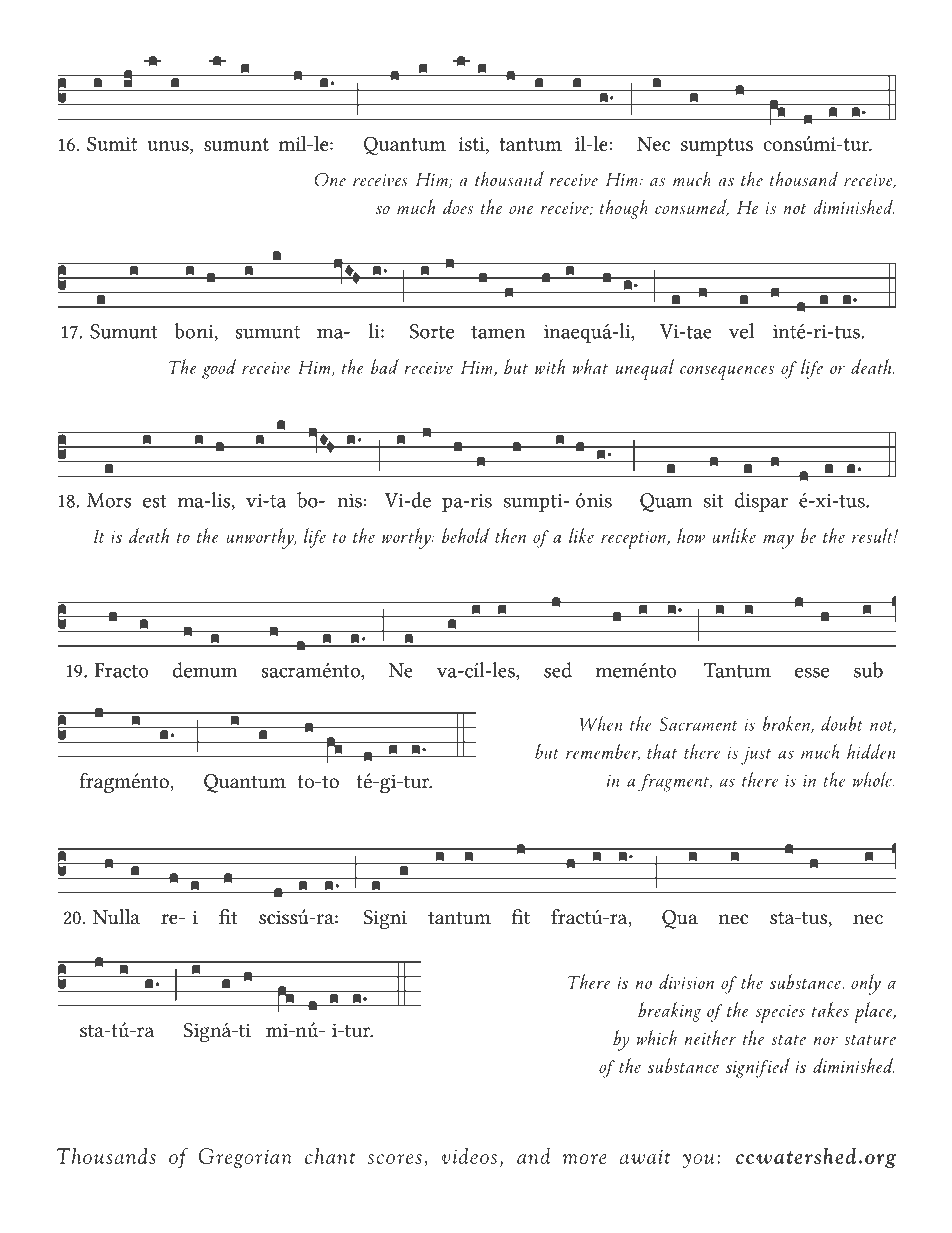  I want to click on consumed, so click(692, 207).
